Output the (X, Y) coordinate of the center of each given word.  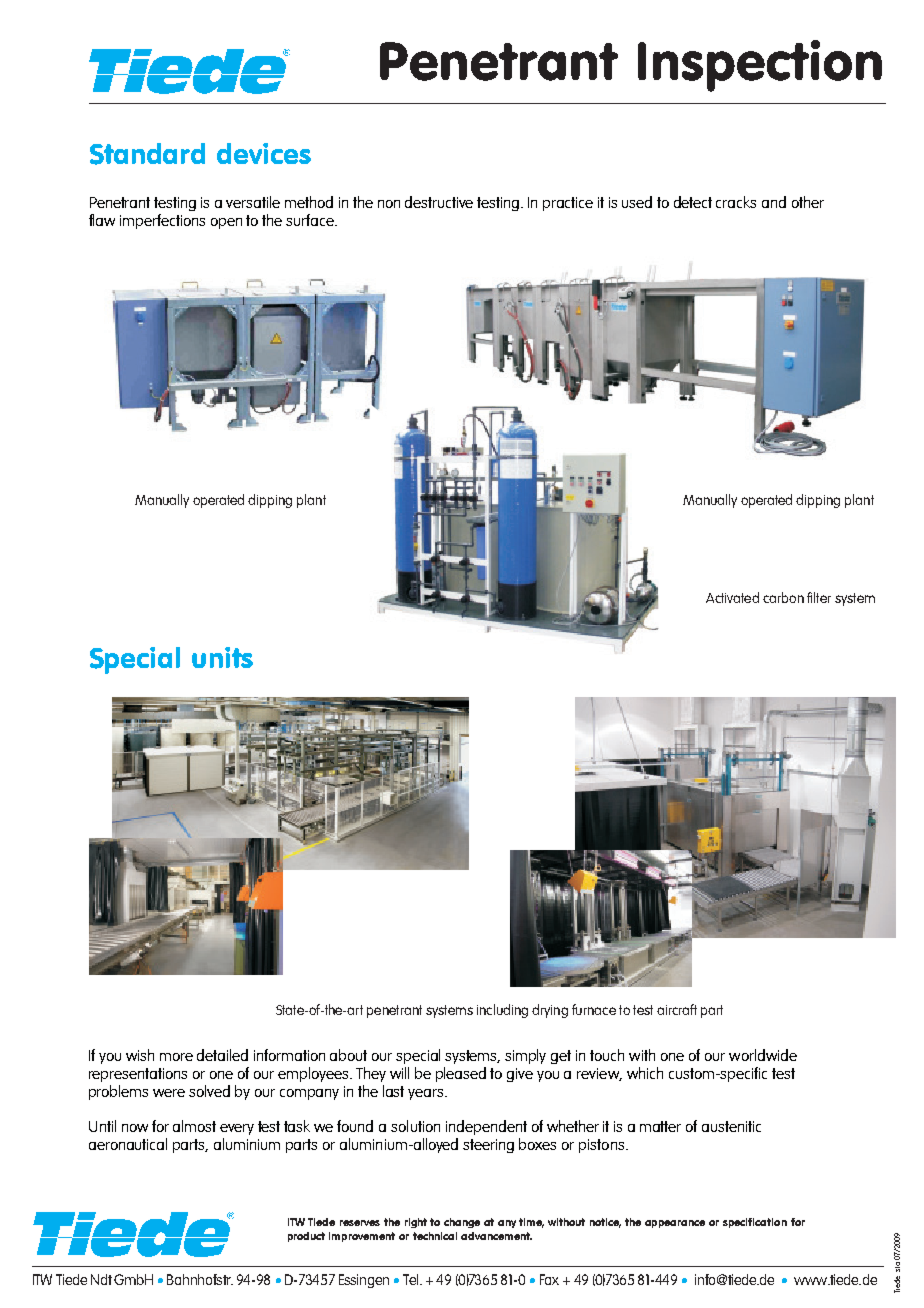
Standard (147, 154)
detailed (222, 1055)
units (222, 657)
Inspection (760, 66)
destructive (439, 202)
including (502, 1011)
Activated (732, 597)
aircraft (677, 1009)
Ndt (103, 1279)
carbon (783, 597)
